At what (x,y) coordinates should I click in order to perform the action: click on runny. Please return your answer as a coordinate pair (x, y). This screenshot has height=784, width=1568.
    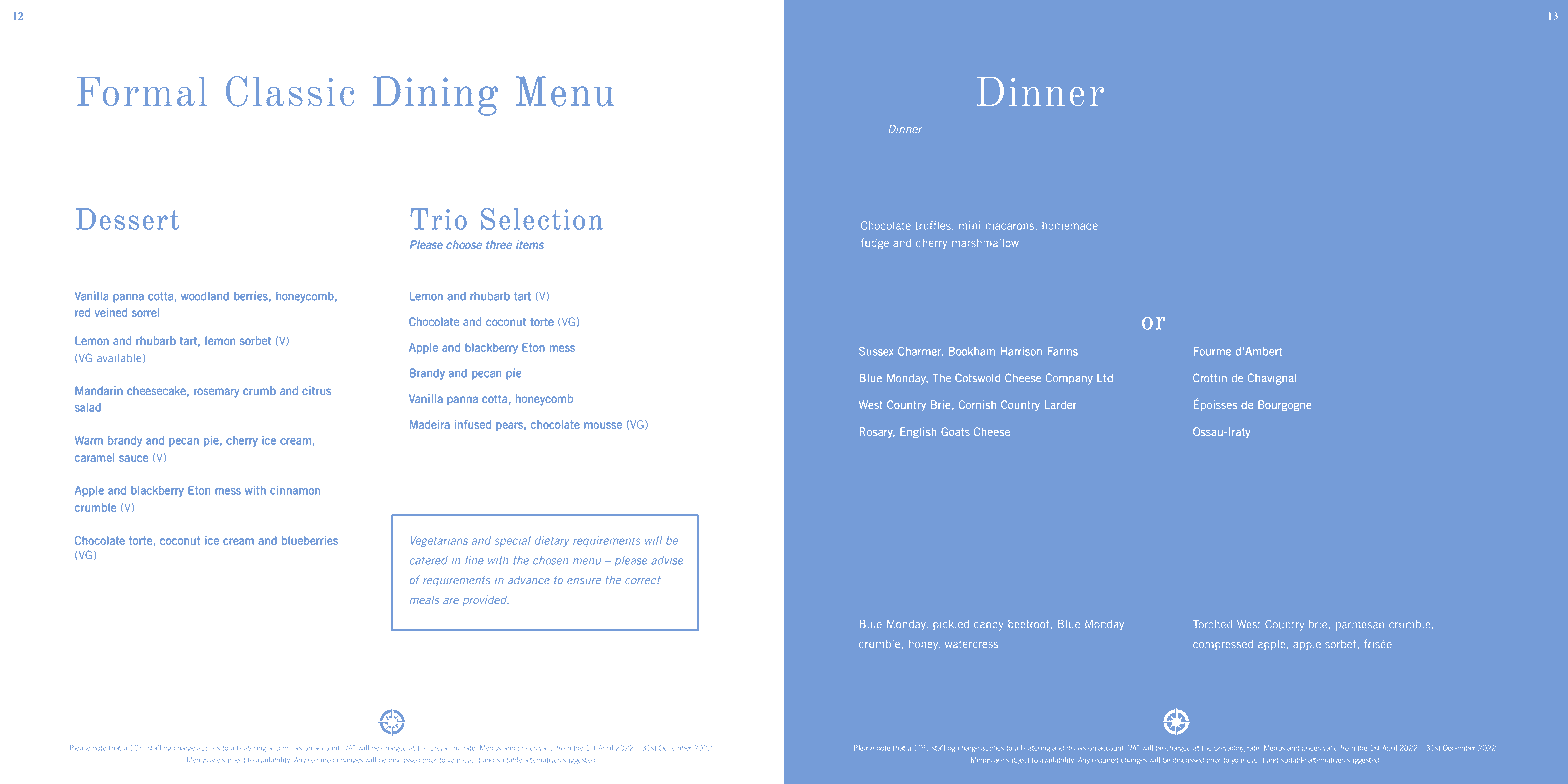
    Looking at the image, I should click on (1286, 480).
